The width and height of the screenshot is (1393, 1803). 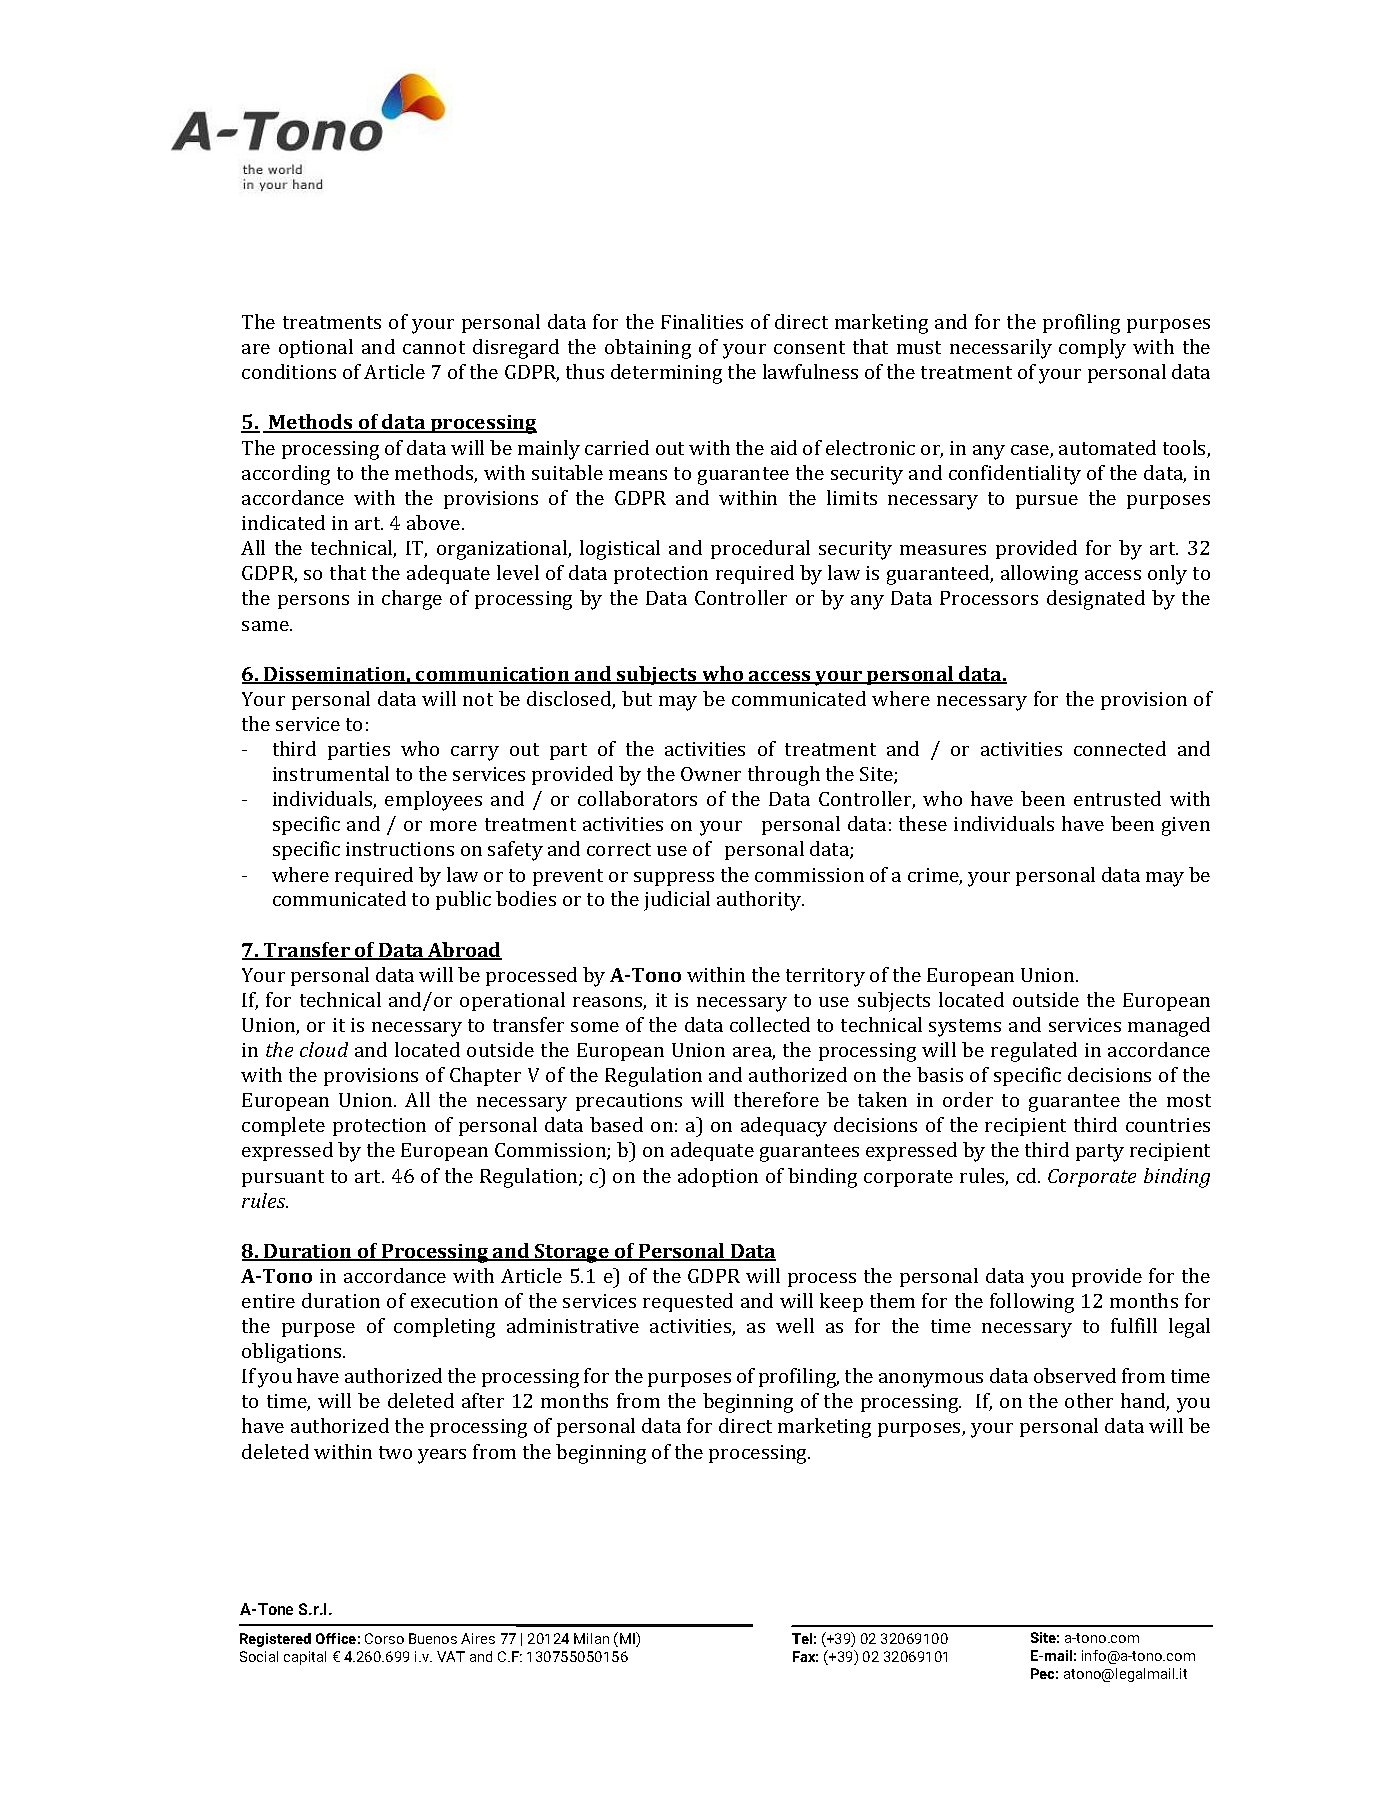 What do you see at coordinates (1032, 1303) in the screenshot?
I see `following` at bounding box center [1032, 1303].
